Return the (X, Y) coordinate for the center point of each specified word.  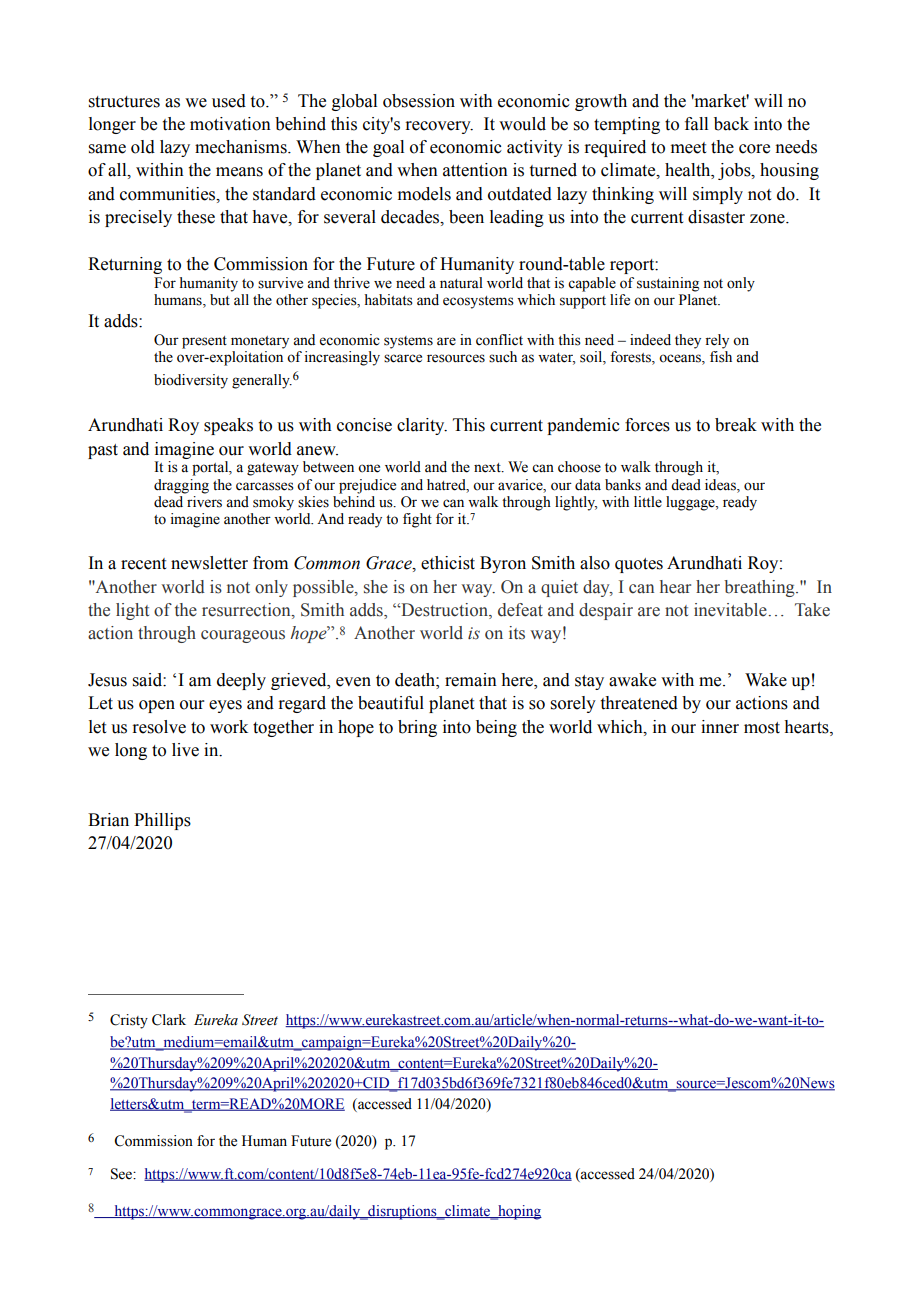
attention (475, 170)
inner (720, 727)
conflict (499, 340)
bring (417, 728)
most (762, 728)
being (496, 728)
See (122, 1174)
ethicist (448, 563)
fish (721, 357)
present (204, 342)
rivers (203, 500)
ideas (721, 485)
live (185, 750)
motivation (230, 124)
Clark (169, 1020)
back (731, 124)
